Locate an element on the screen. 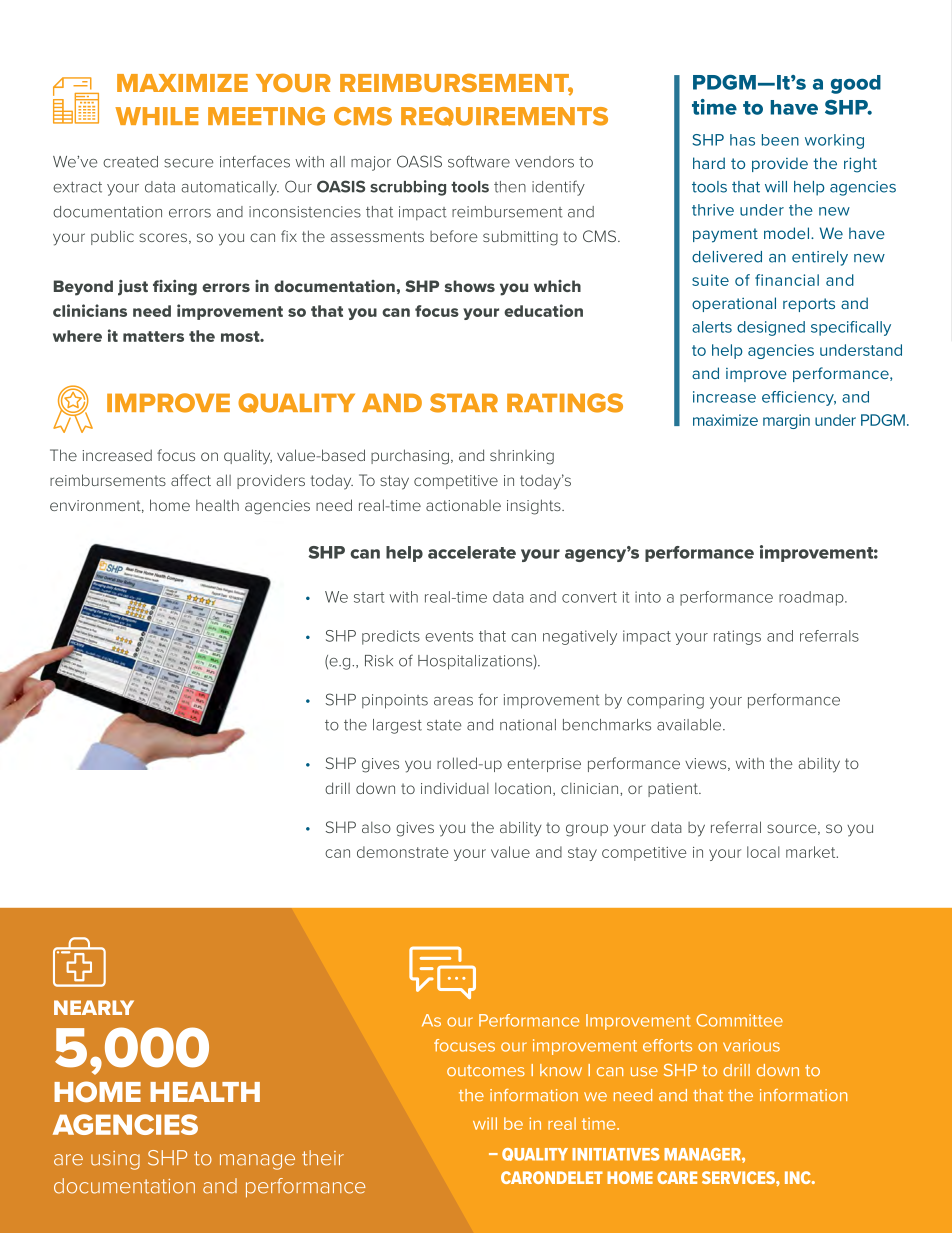  Risk is located at coordinates (379, 661).
